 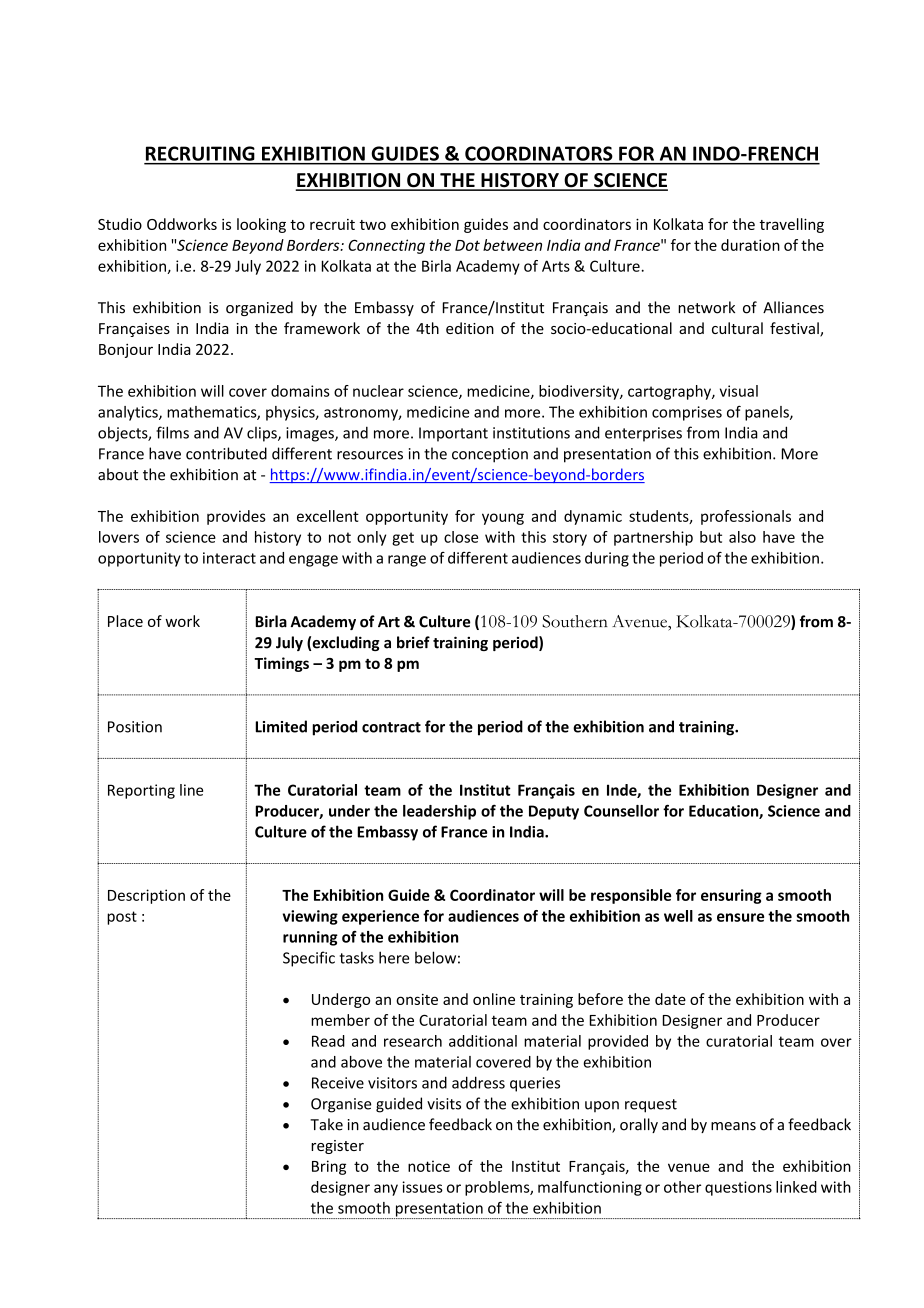 What do you see at coordinates (461, 537) in the screenshot?
I see `close` at bounding box center [461, 537].
